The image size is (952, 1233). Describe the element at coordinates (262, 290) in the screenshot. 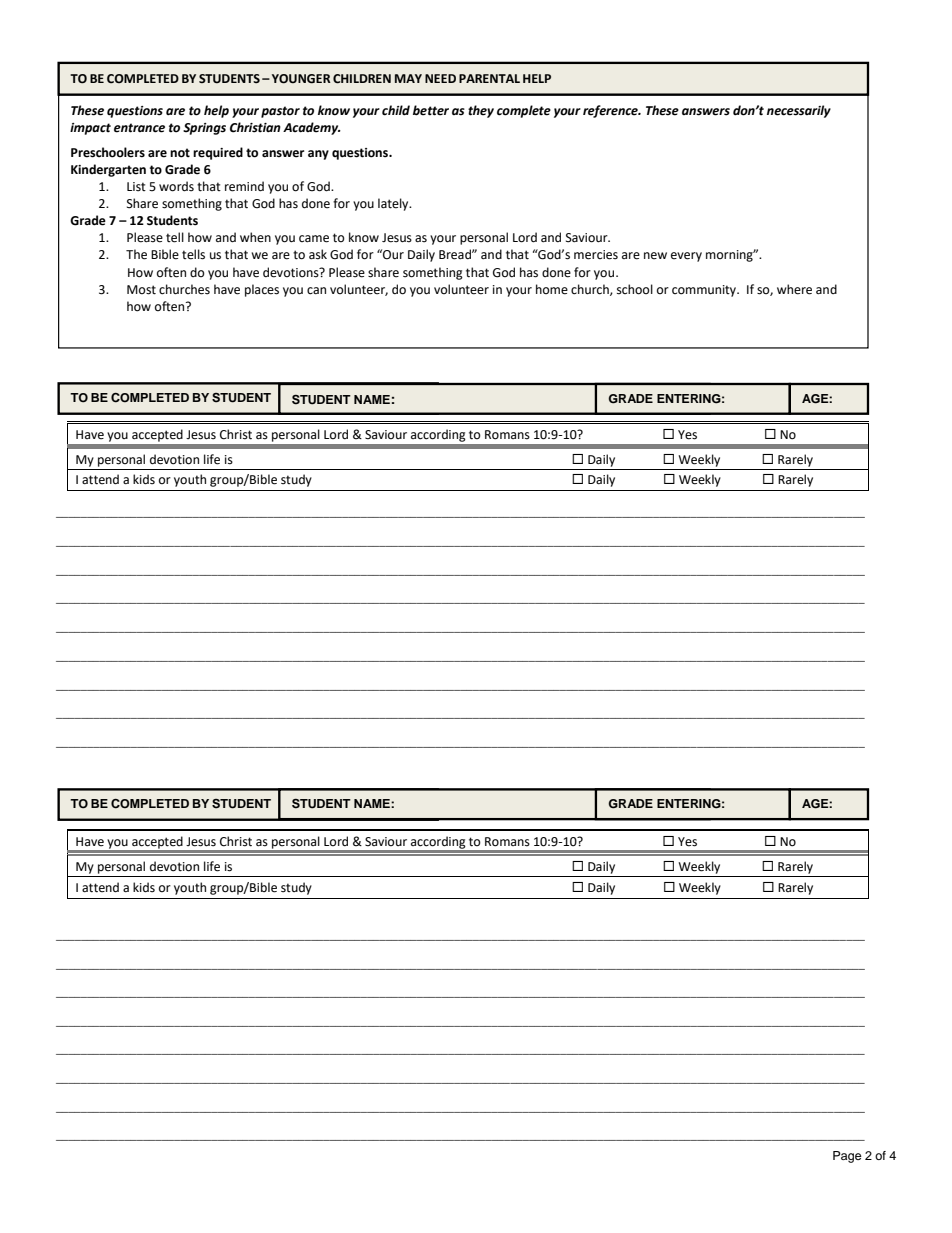

I see `places` at that location.
